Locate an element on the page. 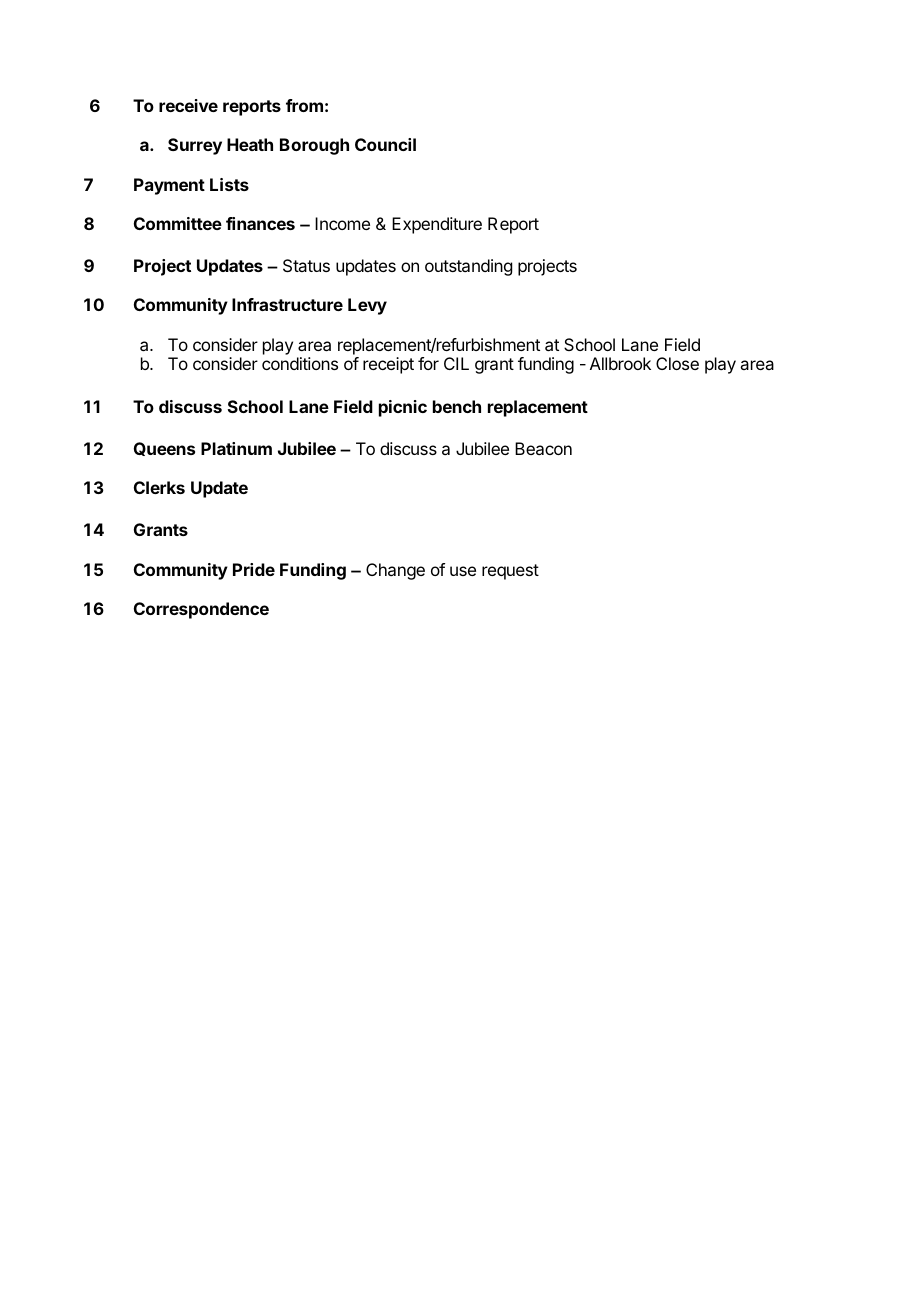 This image has width=924, height=1308. Close is located at coordinates (677, 363).
